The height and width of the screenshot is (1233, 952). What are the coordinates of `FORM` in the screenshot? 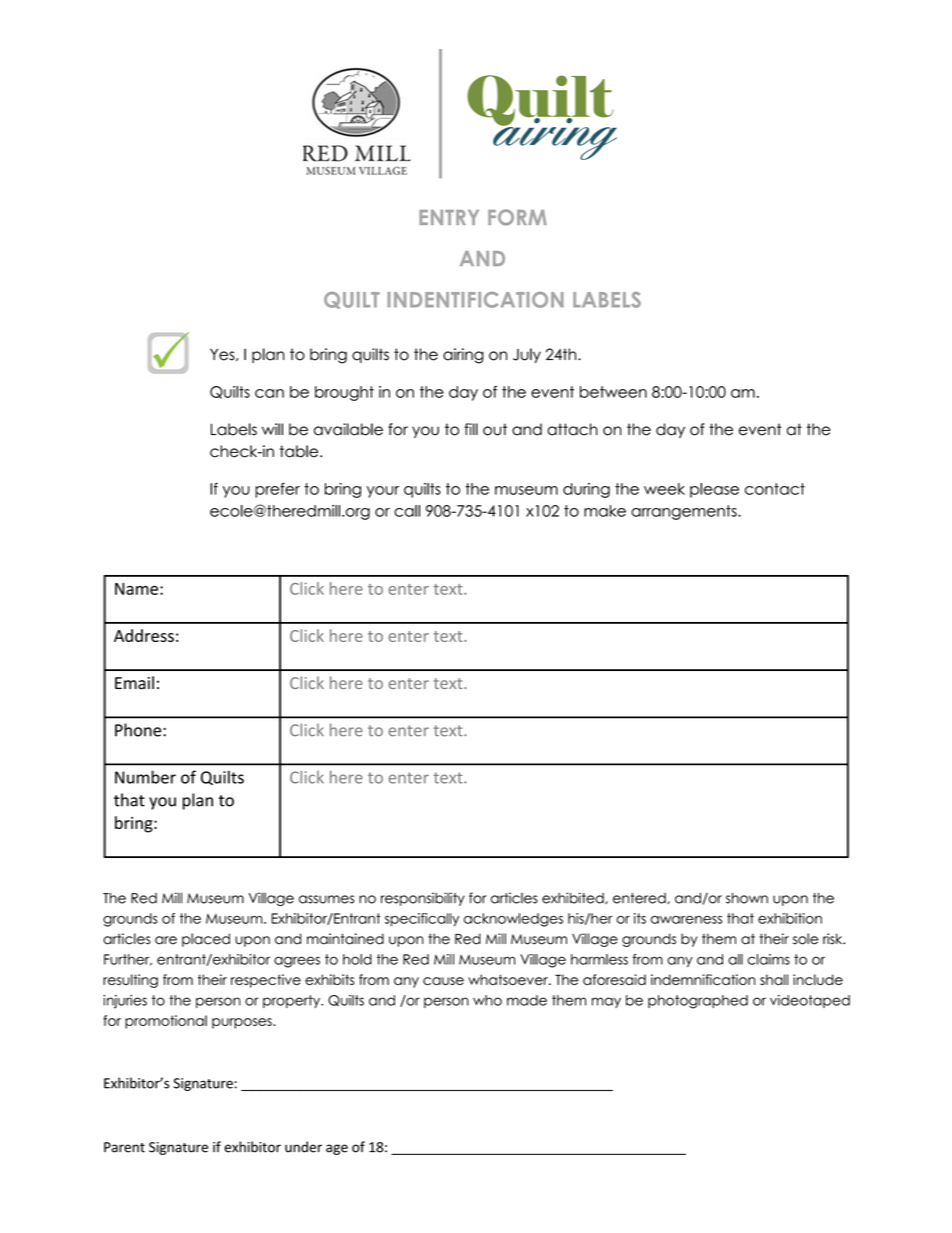 It's located at (517, 217).
